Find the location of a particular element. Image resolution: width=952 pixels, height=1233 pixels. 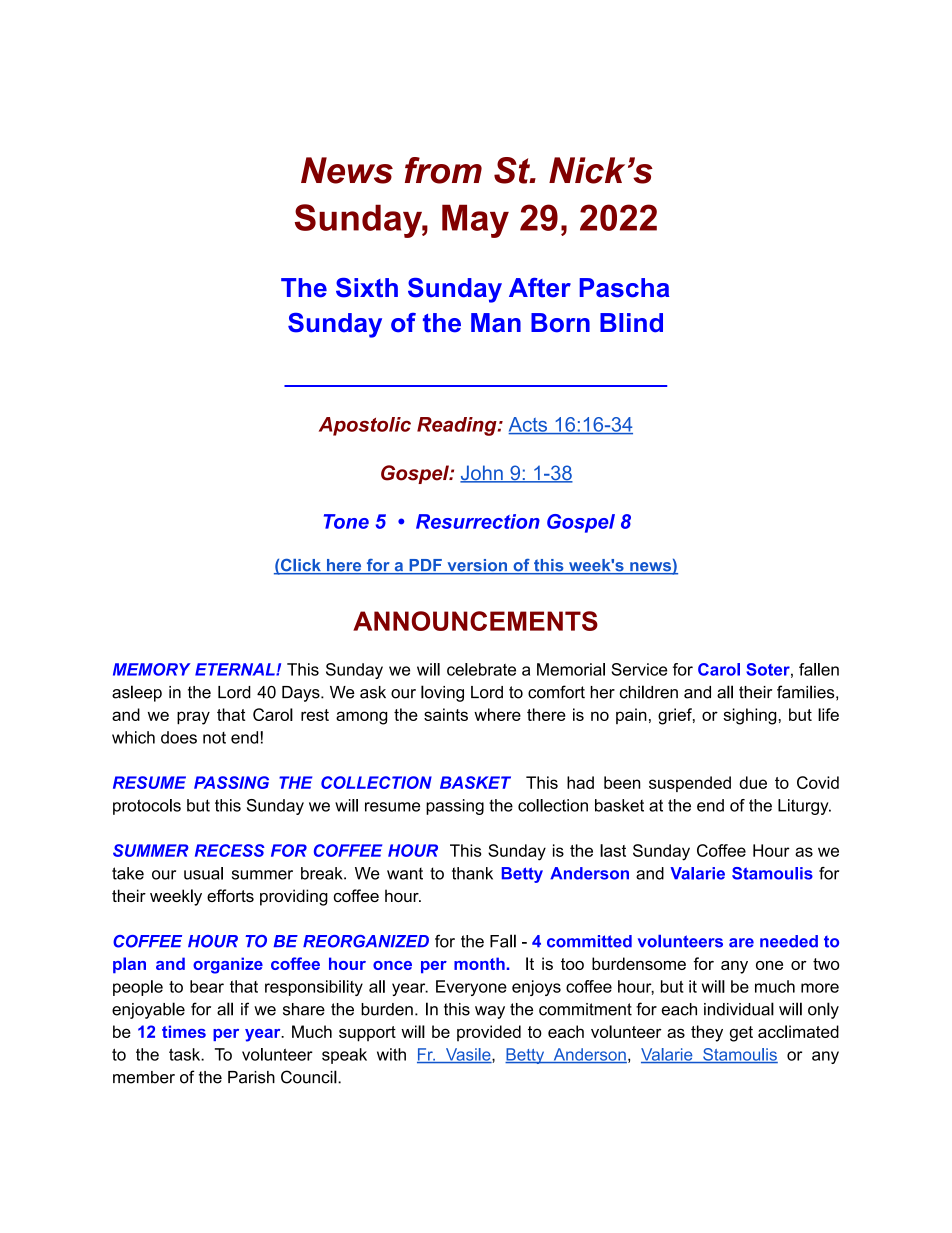

Sixth is located at coordinates (367, 288).
